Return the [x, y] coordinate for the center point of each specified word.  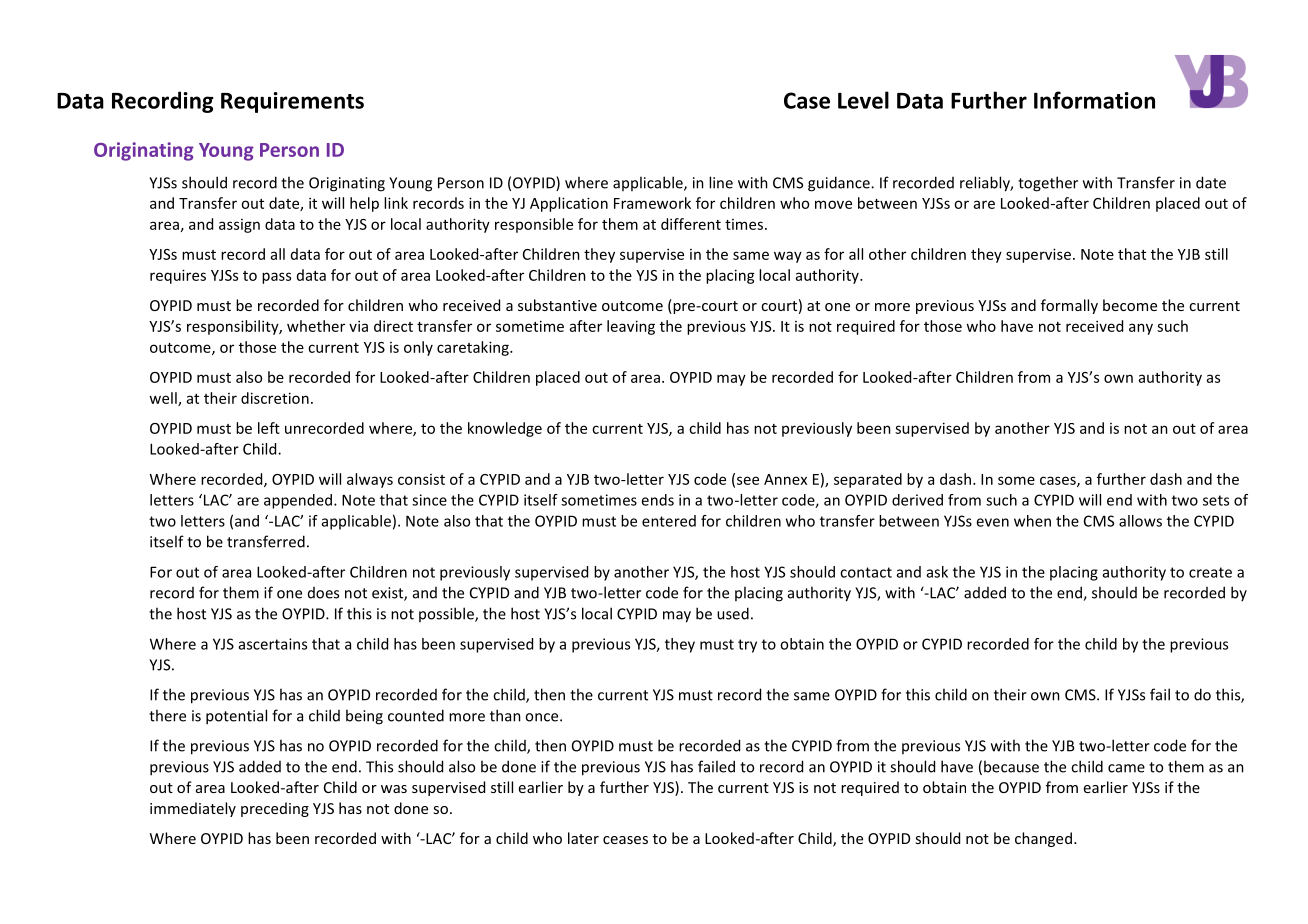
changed [1043, 839]
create [1210, 572]
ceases [625, 840]
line [721, 182]
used [733, 613]
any [1141, 329]
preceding [275, 809]
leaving [631, 327]
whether [316, 326]
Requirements [292, 102]
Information [1094, 100]
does [323, 593]
